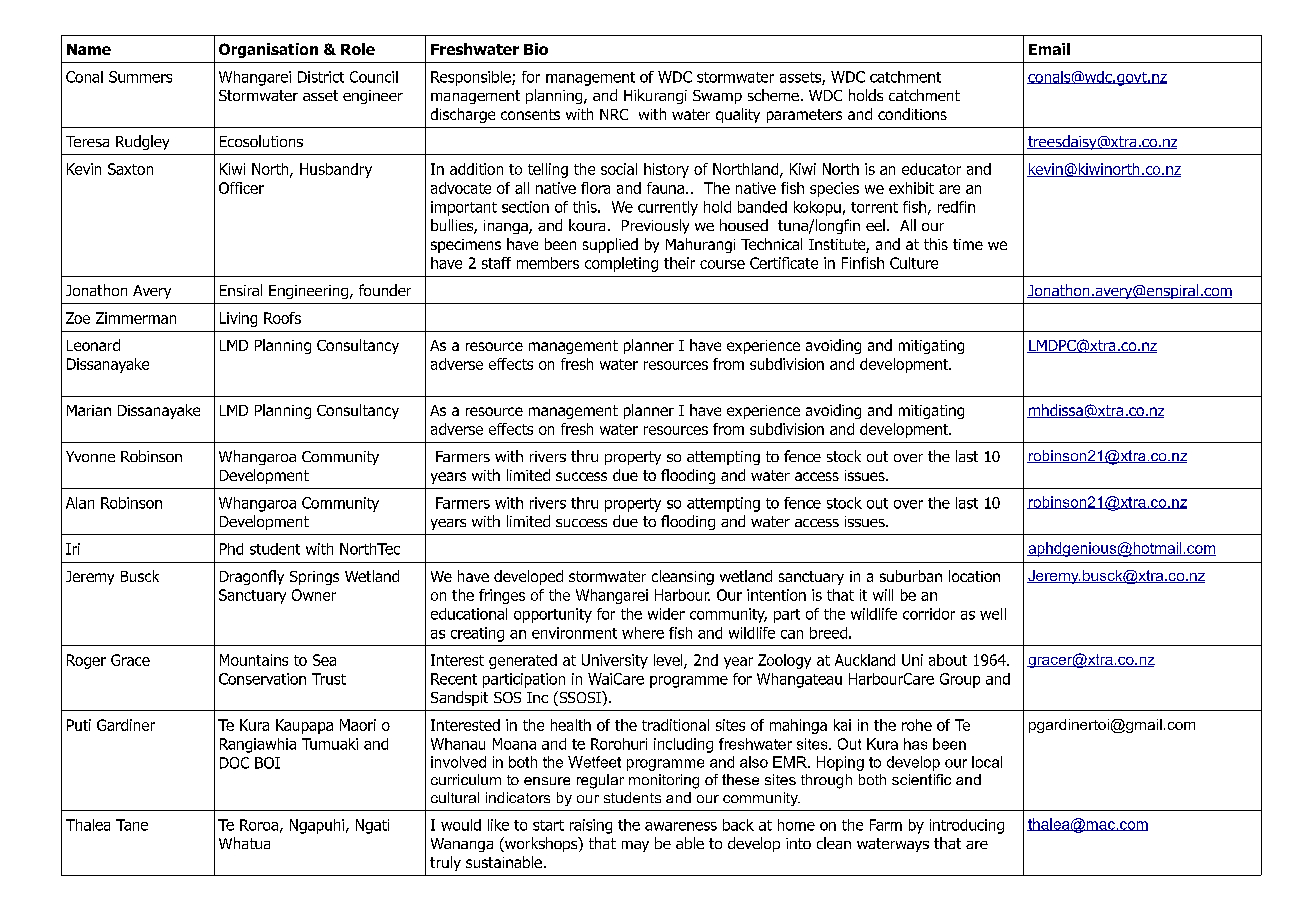  I want to click on members, so click(548, 263).
